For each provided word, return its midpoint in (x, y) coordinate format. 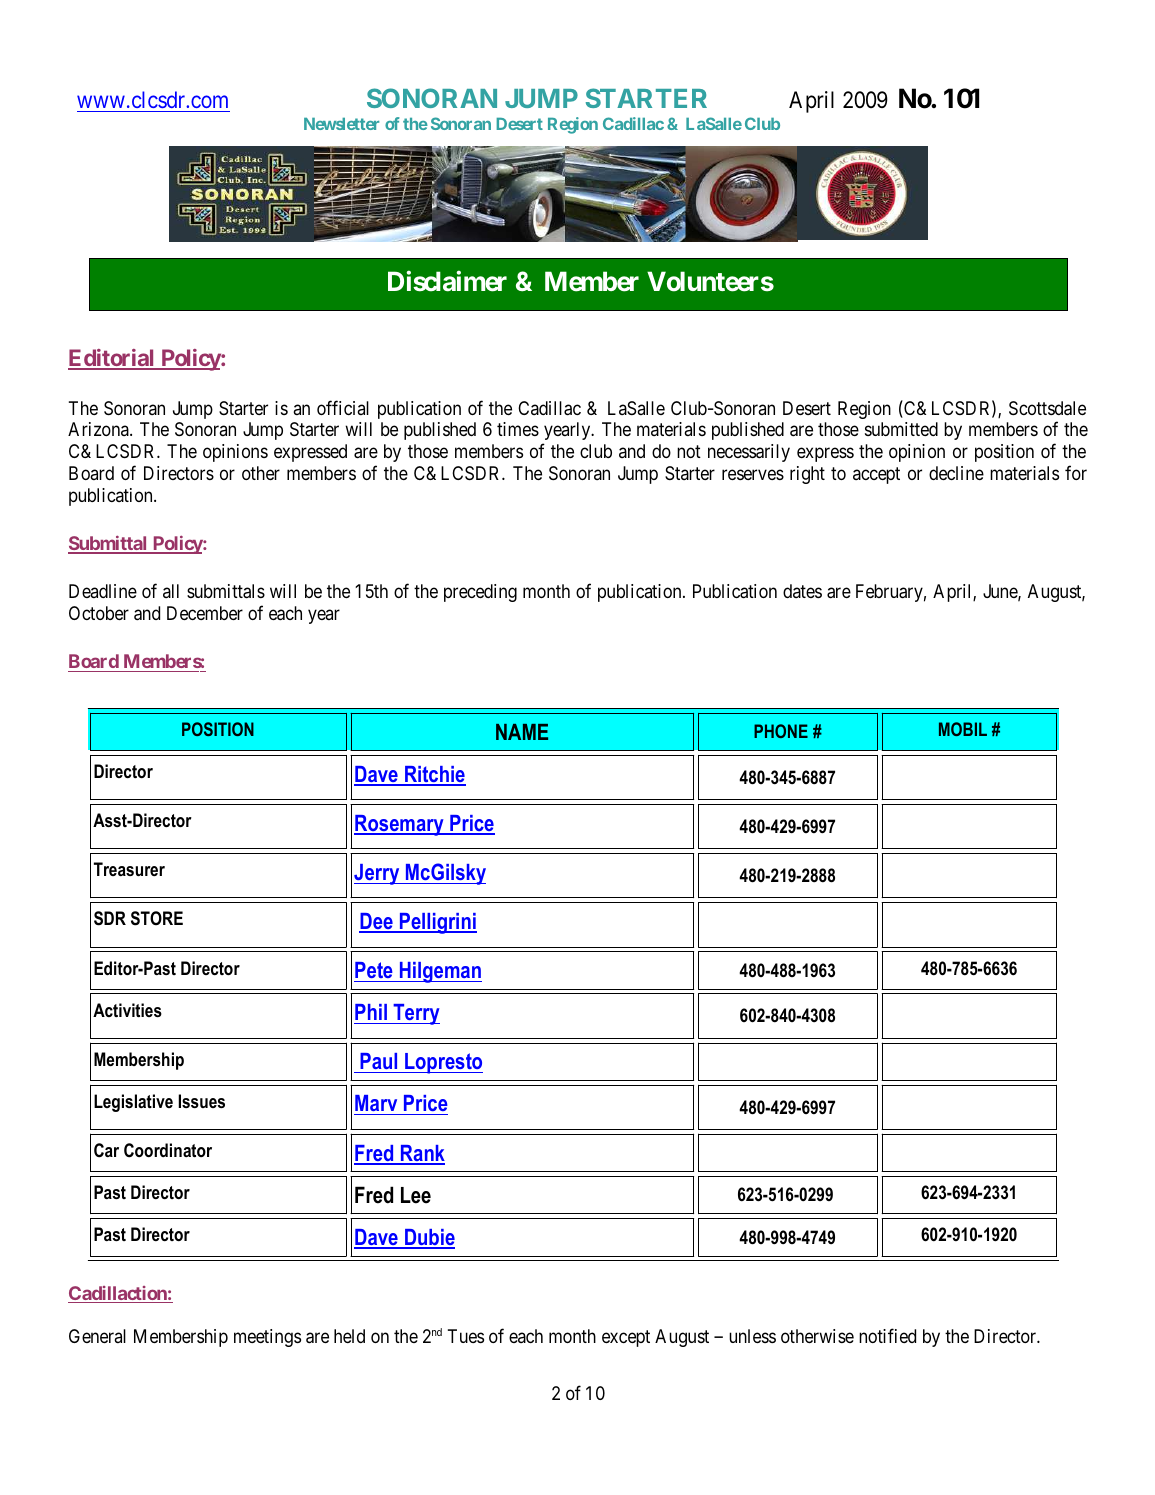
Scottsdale (1047, 408)
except (626, 1338)
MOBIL (963, 729)
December (205, 613)
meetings (267, 1338)
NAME (522, 732)
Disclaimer (447, 281)
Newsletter (341, 124)
